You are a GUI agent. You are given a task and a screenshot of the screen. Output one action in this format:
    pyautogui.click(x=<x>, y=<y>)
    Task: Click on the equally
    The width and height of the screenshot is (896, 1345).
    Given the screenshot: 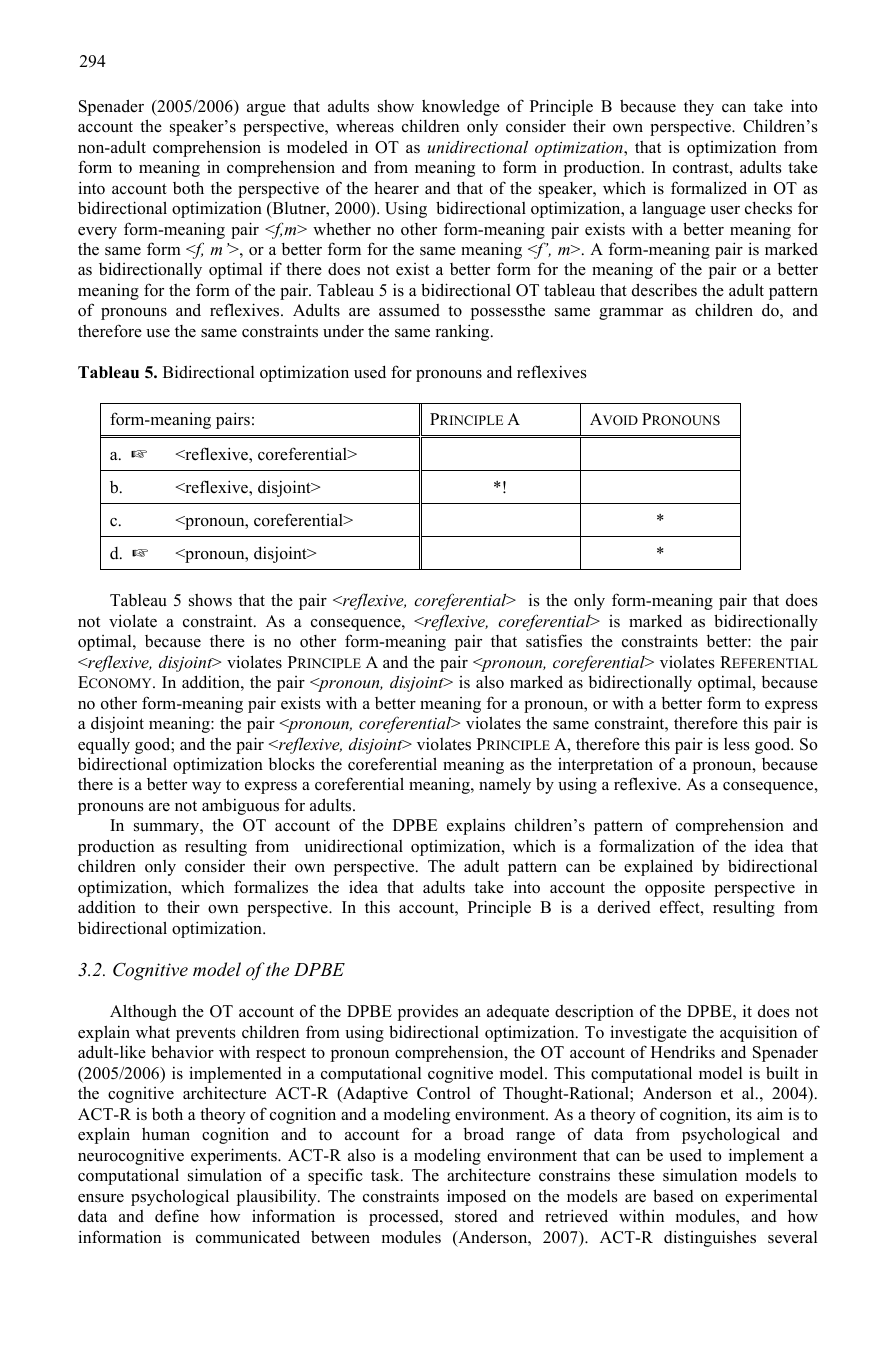 What is the action you would take?
    pyautogui.click(x=104, y=746)
